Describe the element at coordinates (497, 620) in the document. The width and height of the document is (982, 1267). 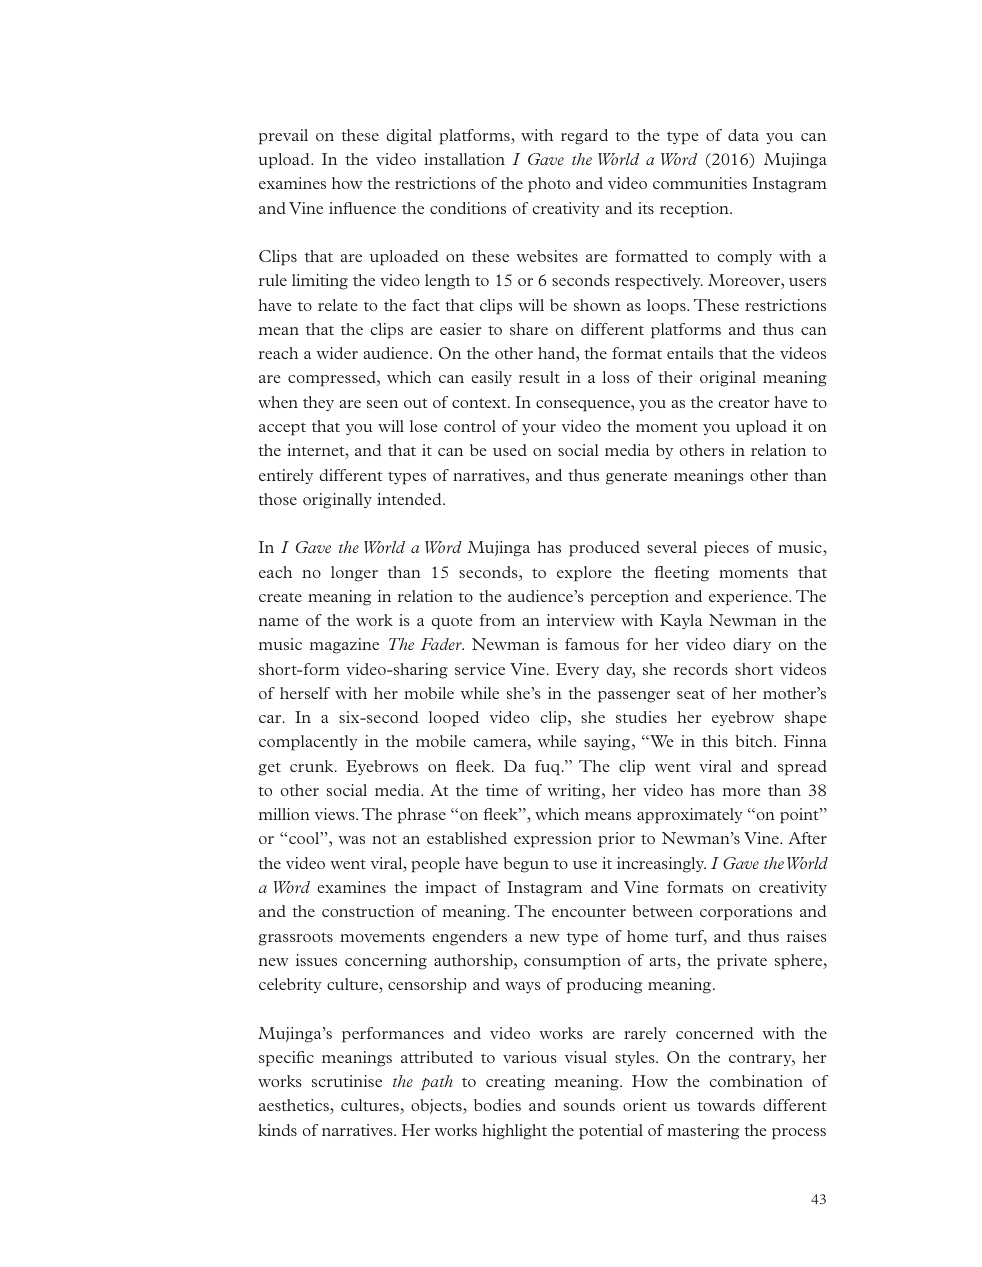
I see `from` at that location.
